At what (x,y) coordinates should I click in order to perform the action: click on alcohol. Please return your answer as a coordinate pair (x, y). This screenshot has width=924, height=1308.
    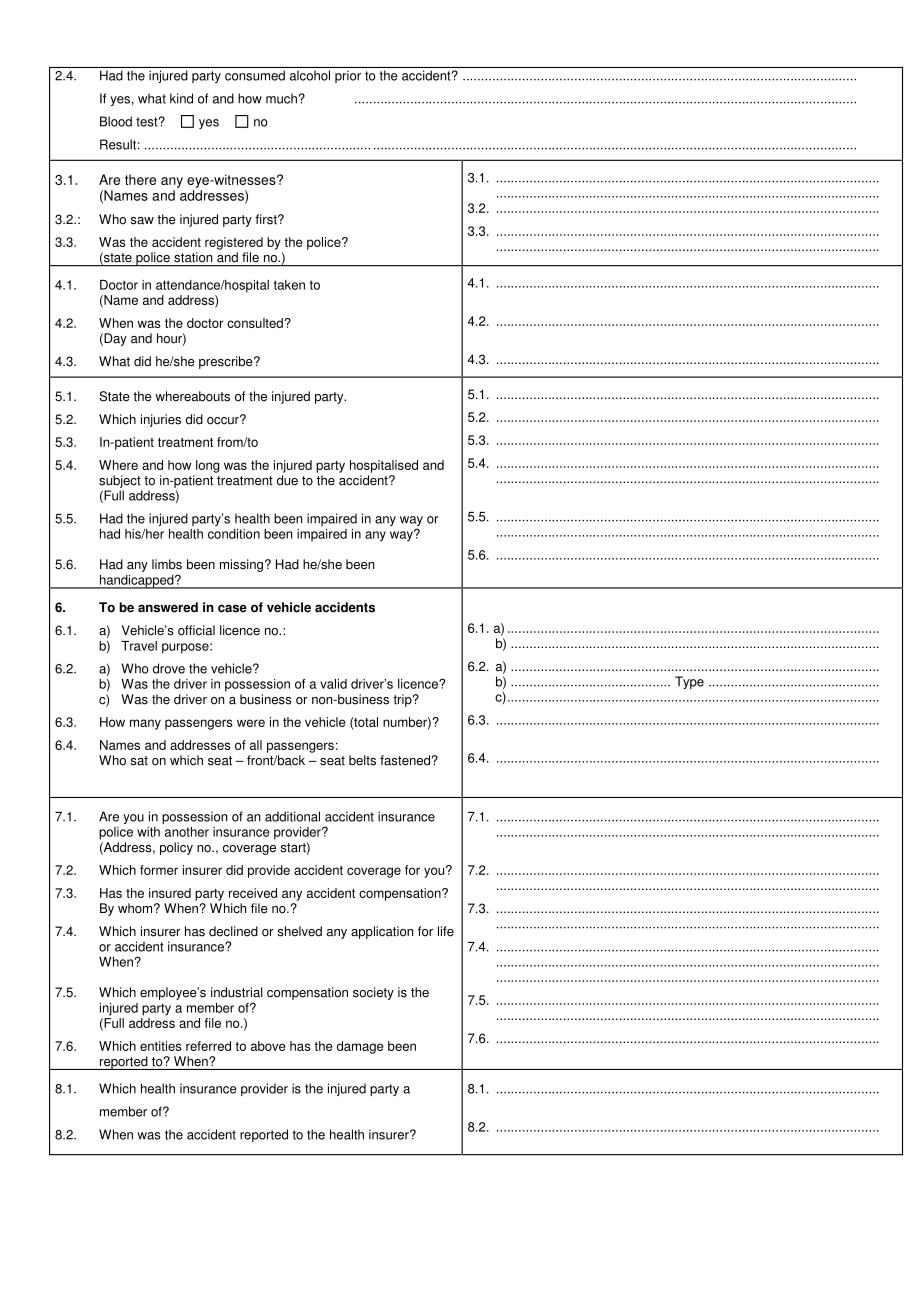
    Looking at the image, I should click on (310, 75).
